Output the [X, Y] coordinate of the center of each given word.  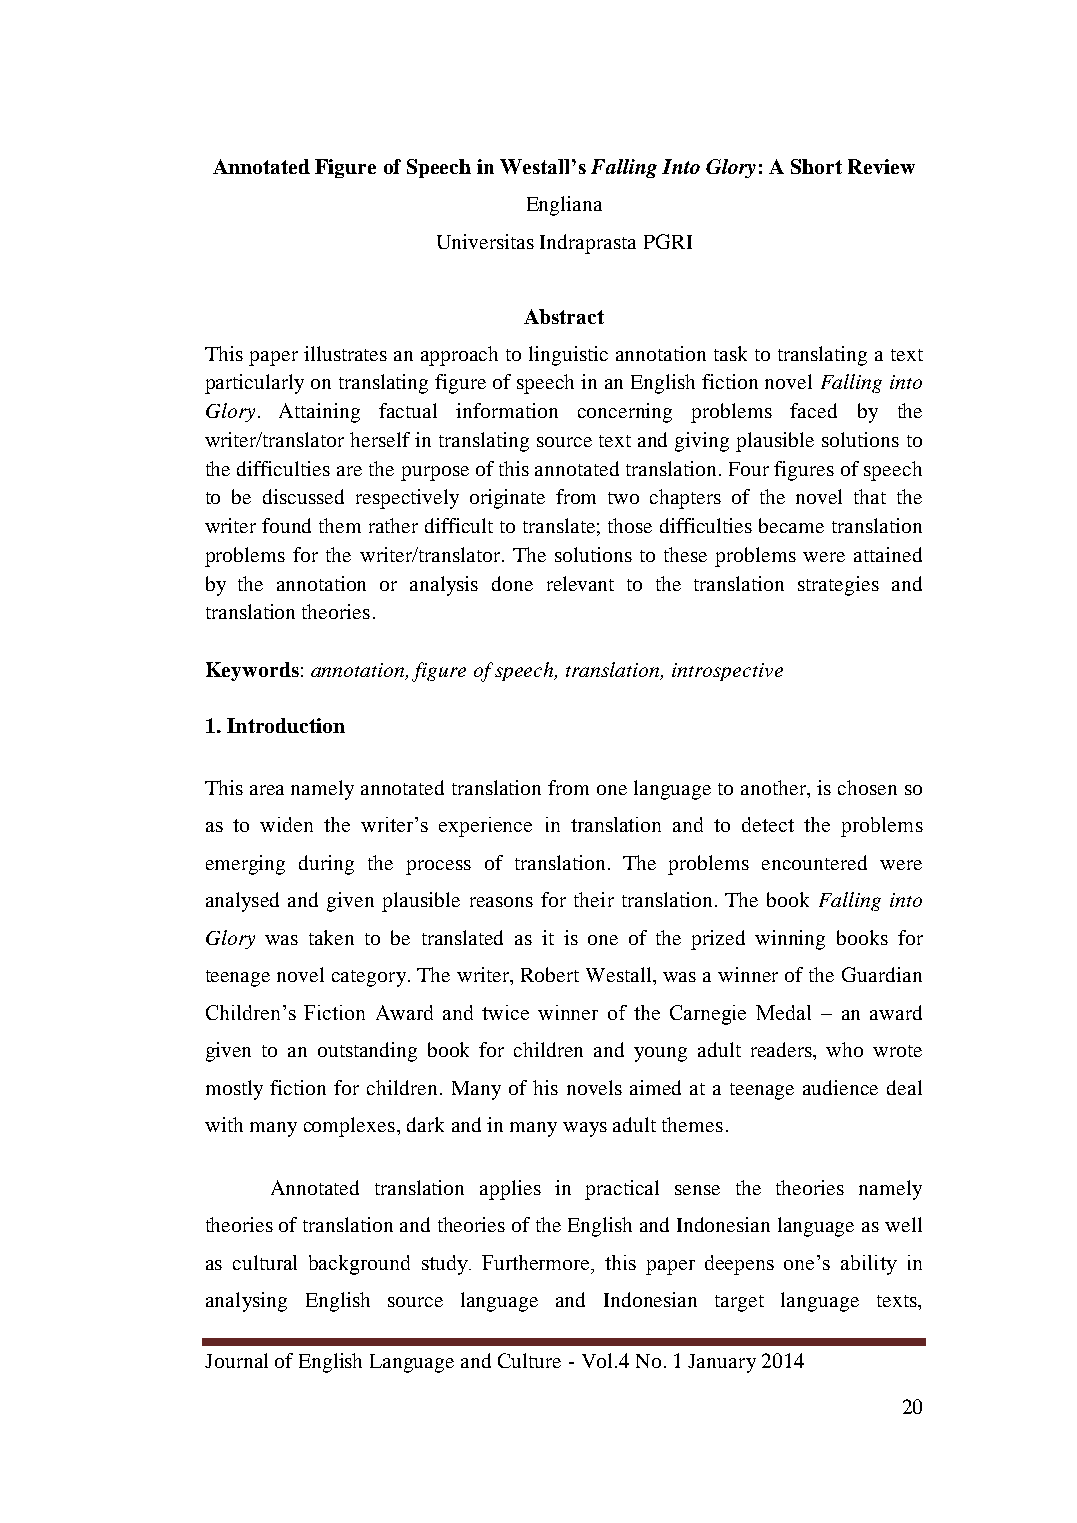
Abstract [564, 316]
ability [869, 1265]
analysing [246, 1302]
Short [816, 166]
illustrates [345, 353]
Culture [529, 1360]
